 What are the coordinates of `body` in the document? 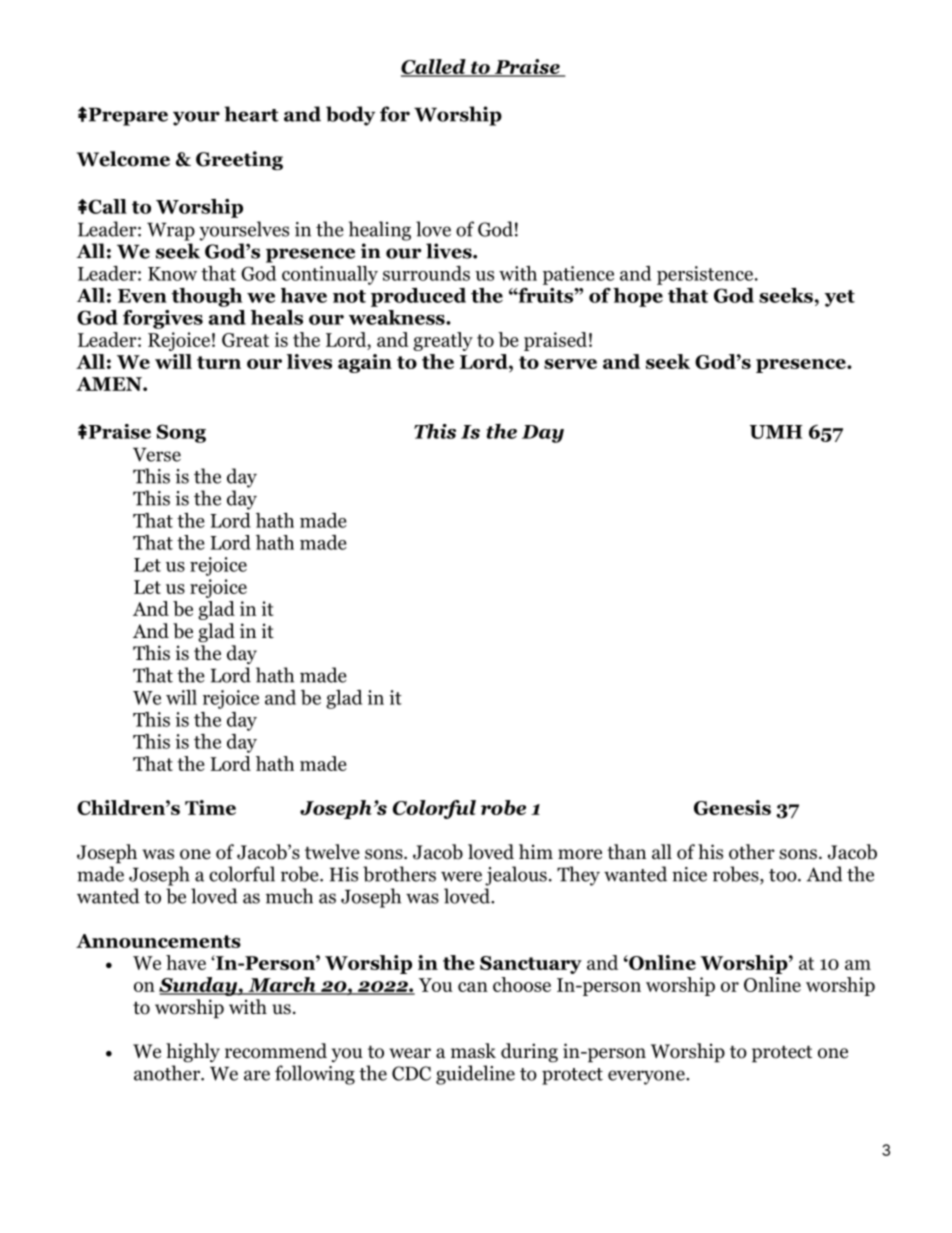 It's located at (350, 116).
